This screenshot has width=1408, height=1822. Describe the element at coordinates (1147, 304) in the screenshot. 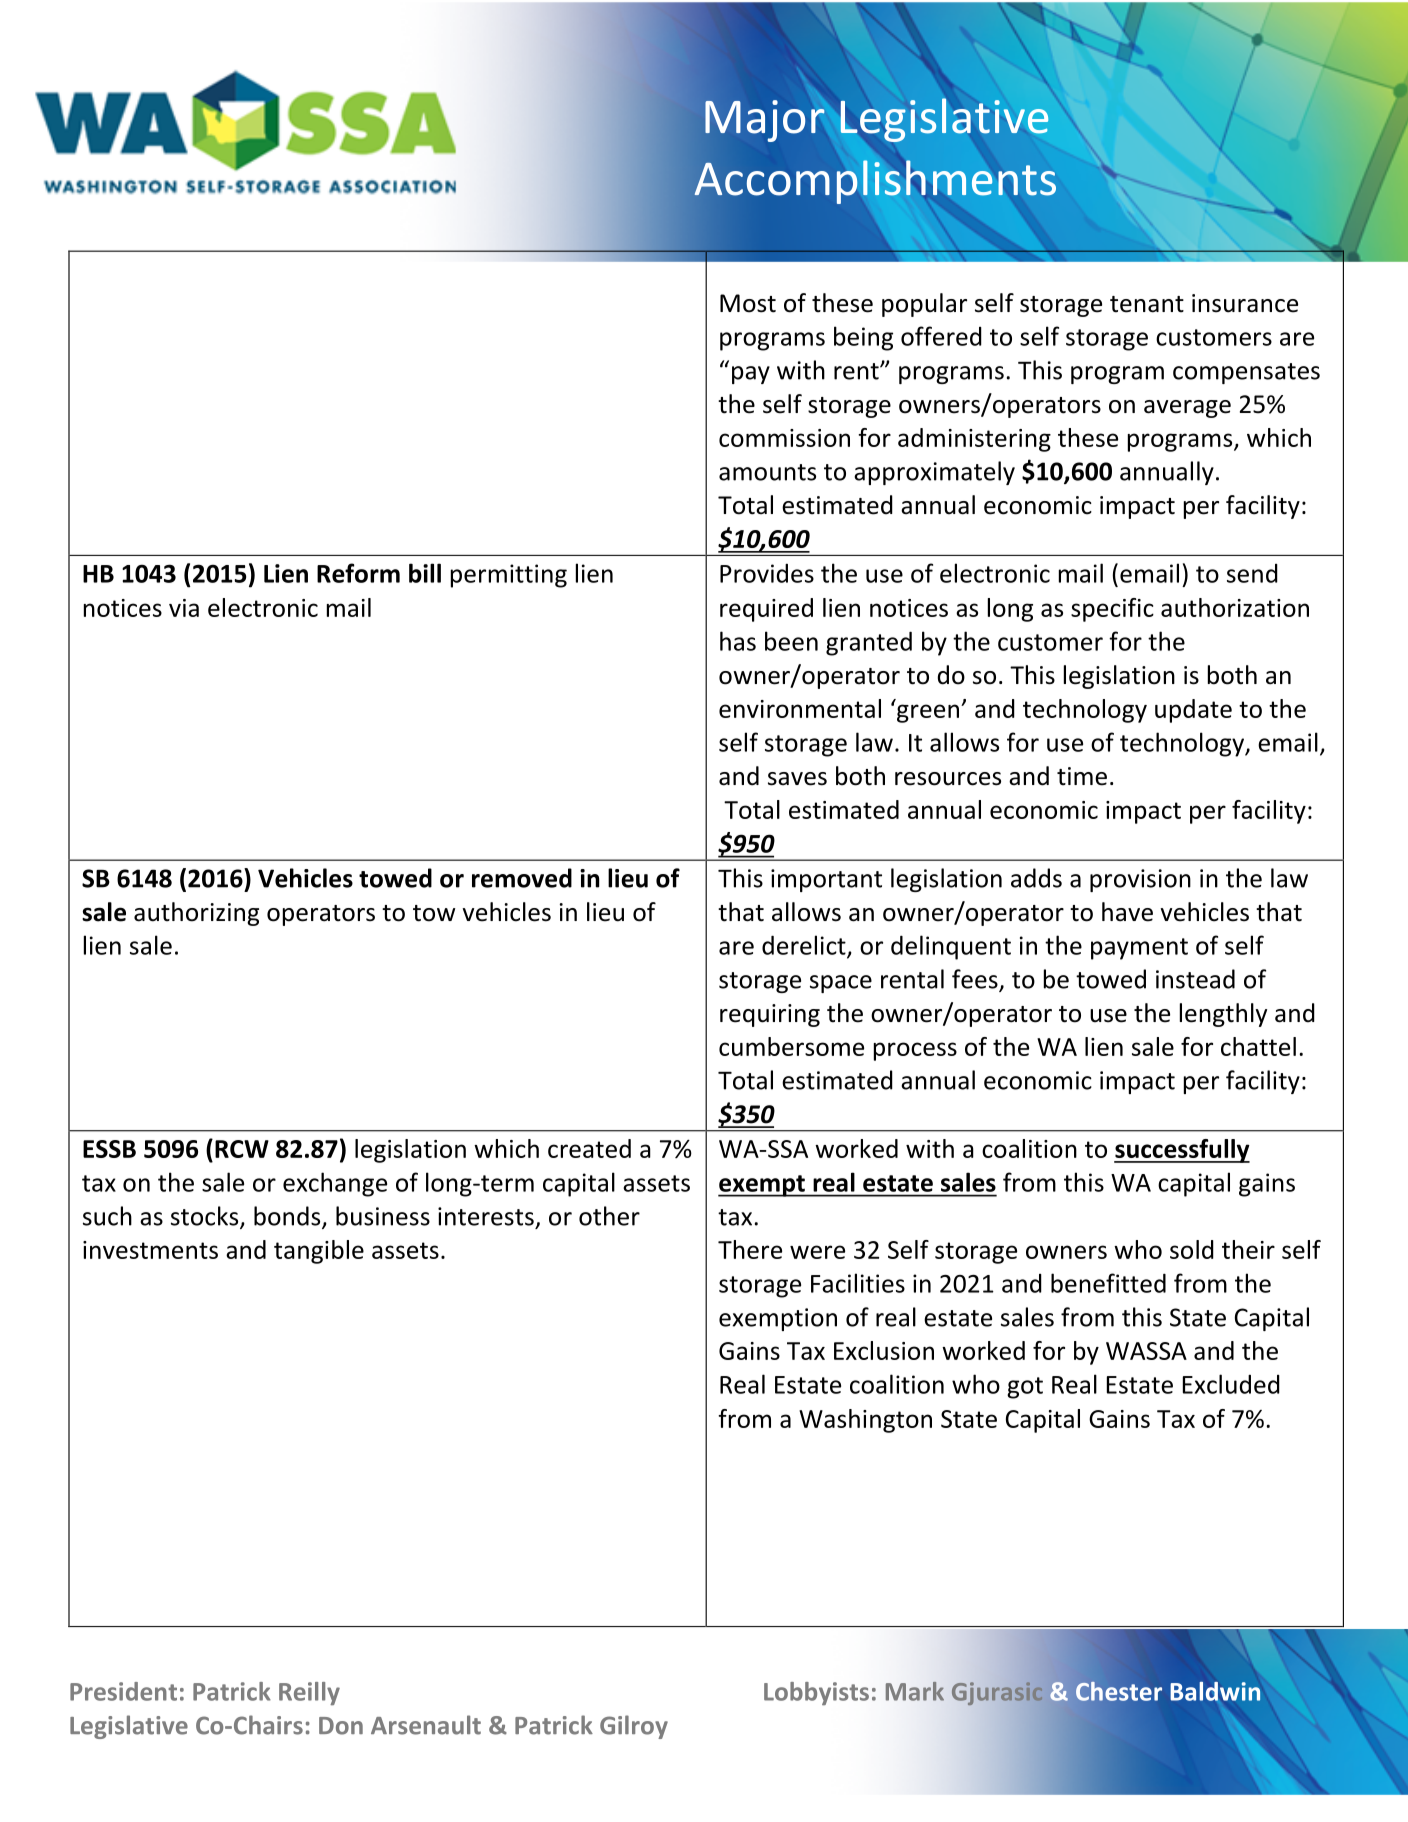

I see `tenant` at that location.
